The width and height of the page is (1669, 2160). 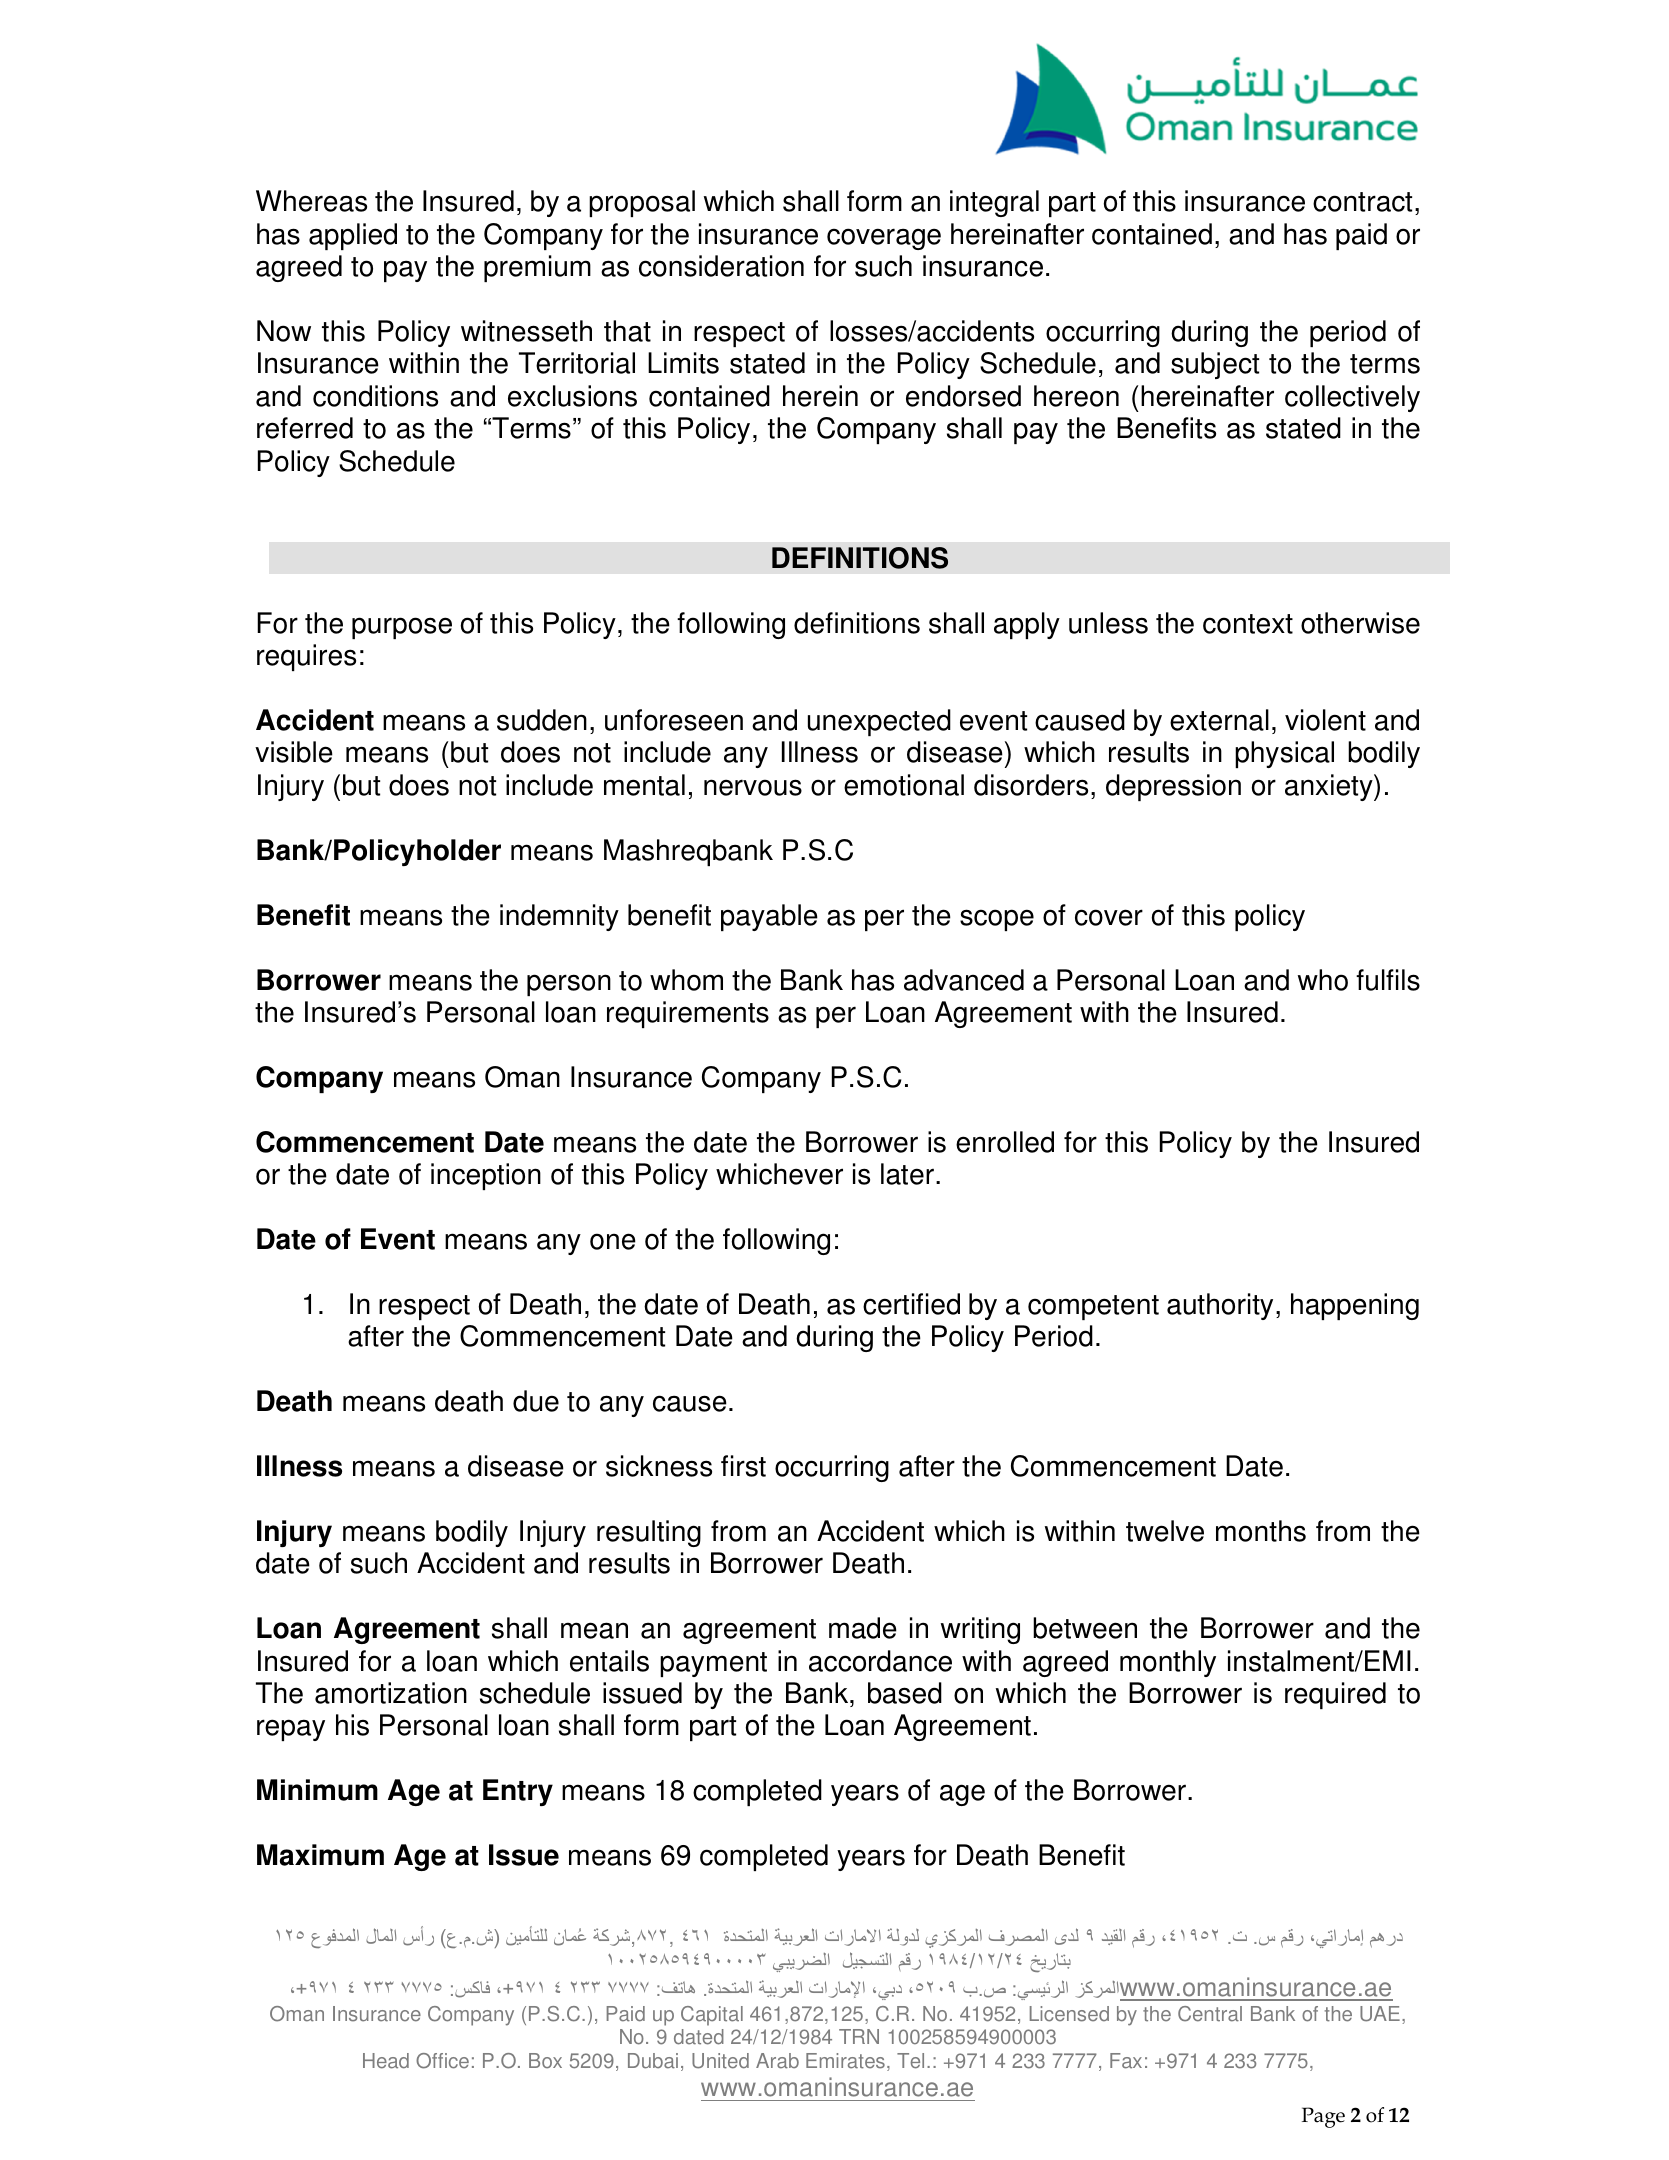 I want to click on inception, so click(x=486, y=1176).
